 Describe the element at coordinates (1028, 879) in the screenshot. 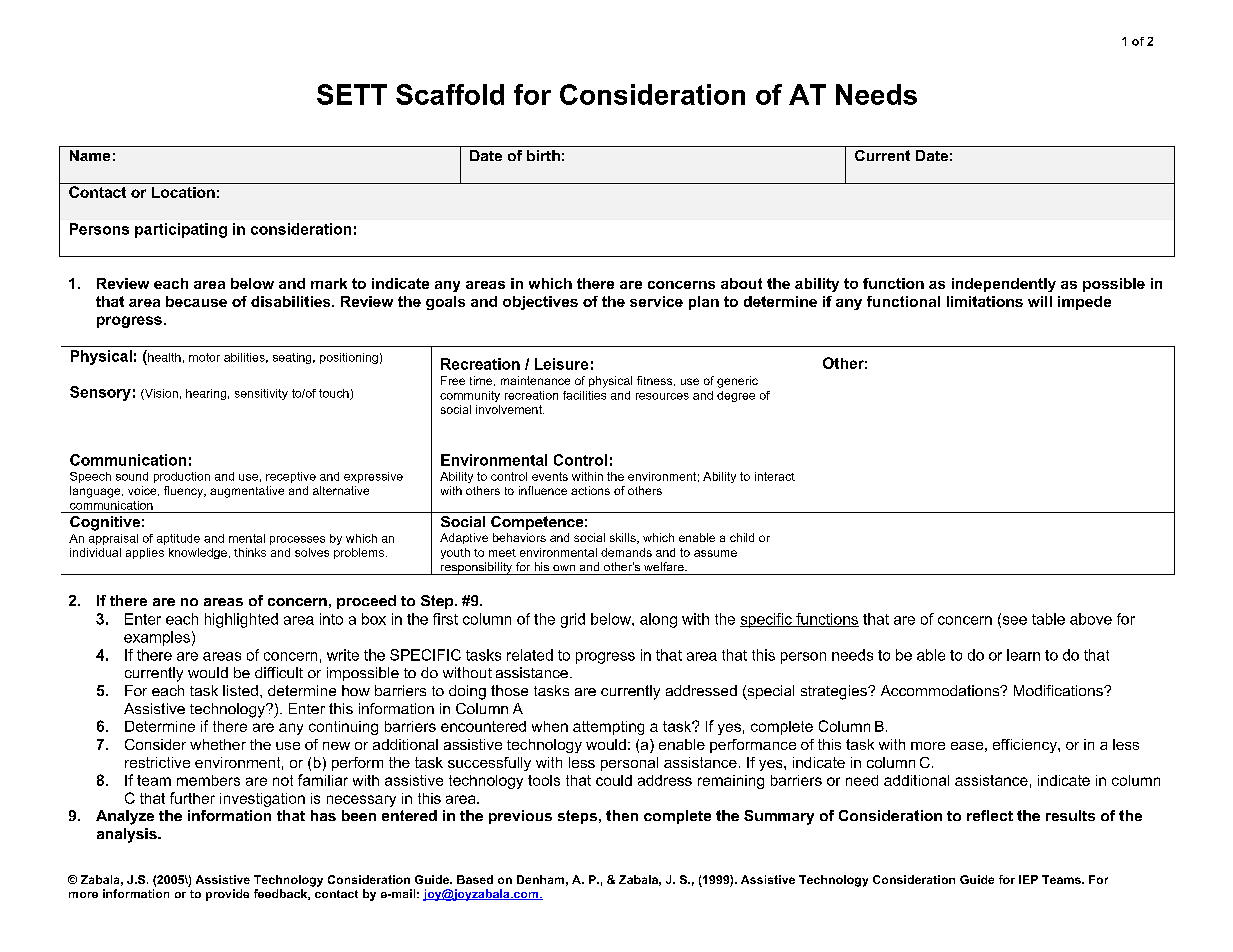

I see `IEP` at that location.
